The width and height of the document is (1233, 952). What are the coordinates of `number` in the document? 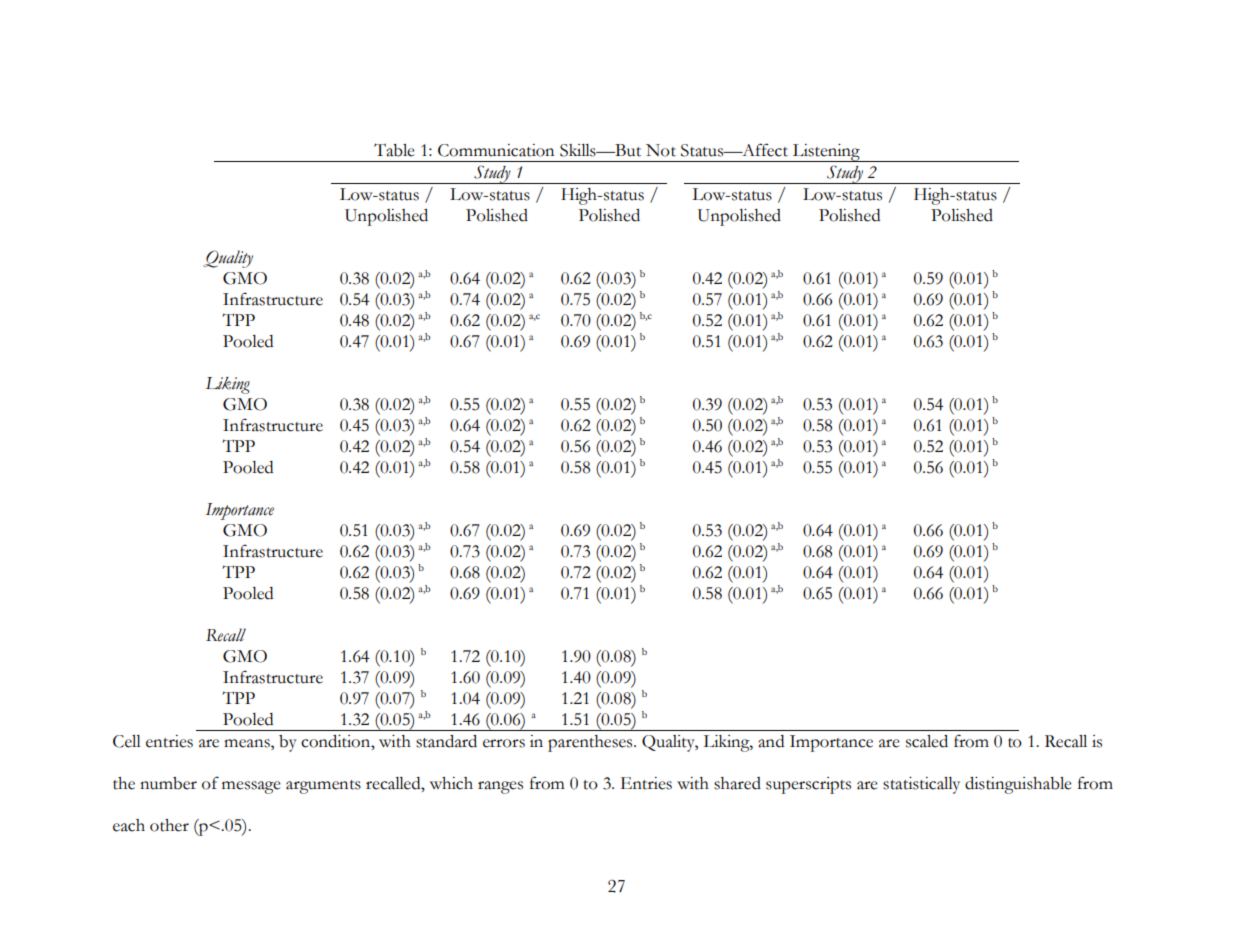 It's located at (168, 783).
